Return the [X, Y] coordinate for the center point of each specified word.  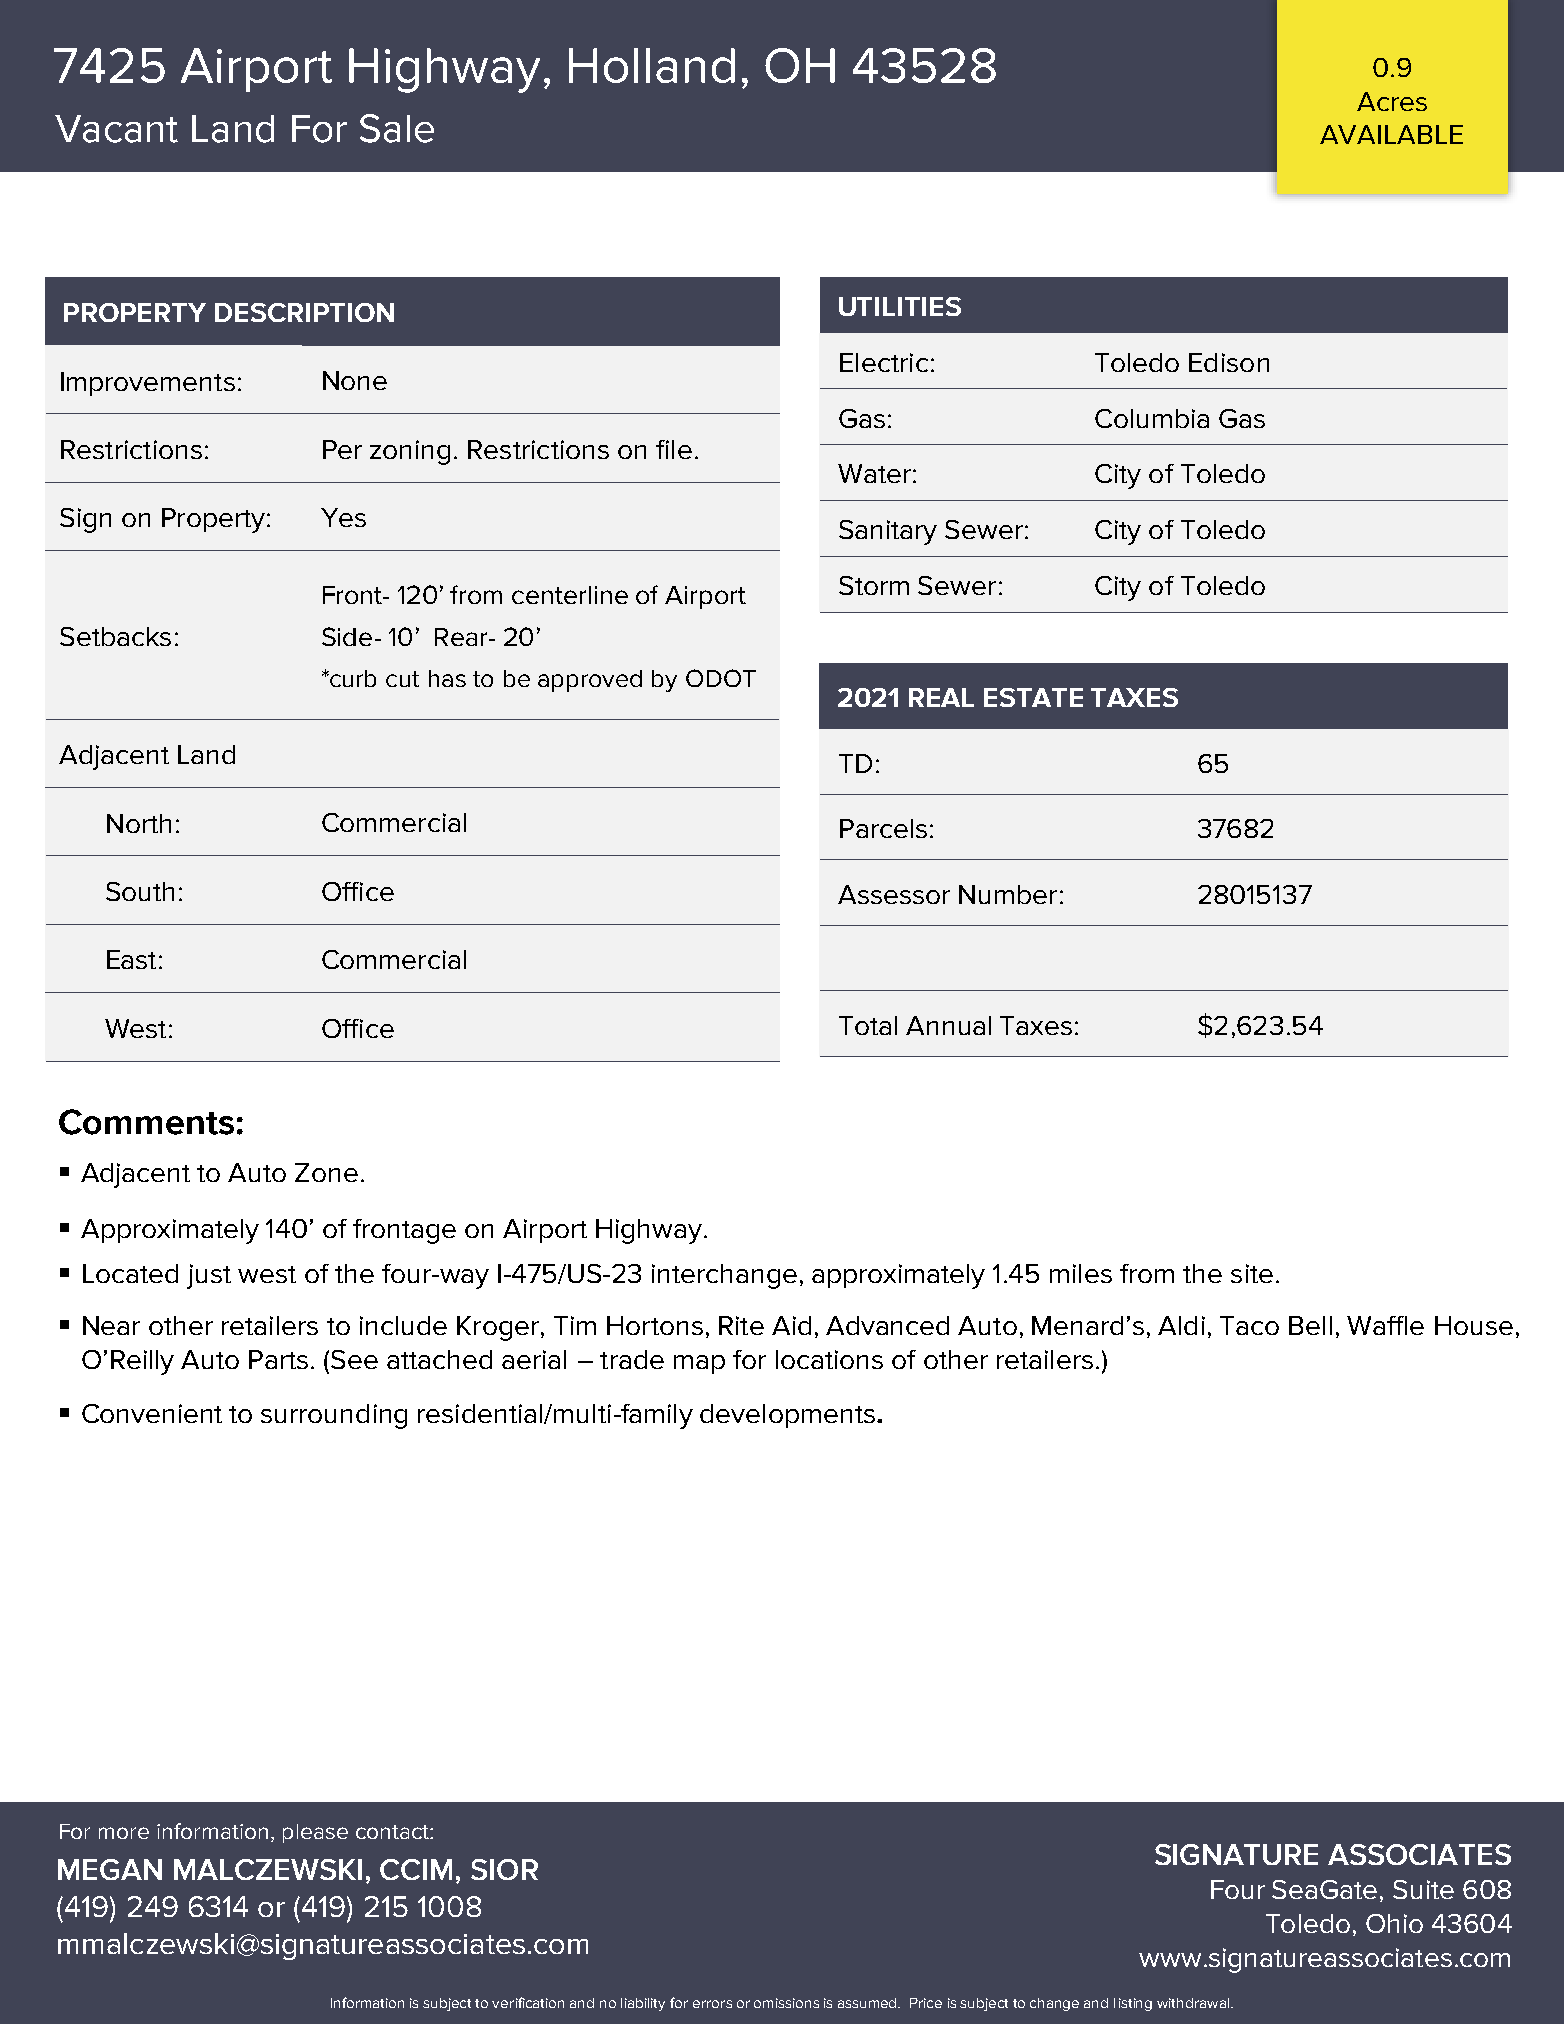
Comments [146, 1122]
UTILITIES [900, 306]
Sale [397, 128]
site [1252, 1273]
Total [868, 1025]
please [315, 1833]
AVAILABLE [1391, 134]
